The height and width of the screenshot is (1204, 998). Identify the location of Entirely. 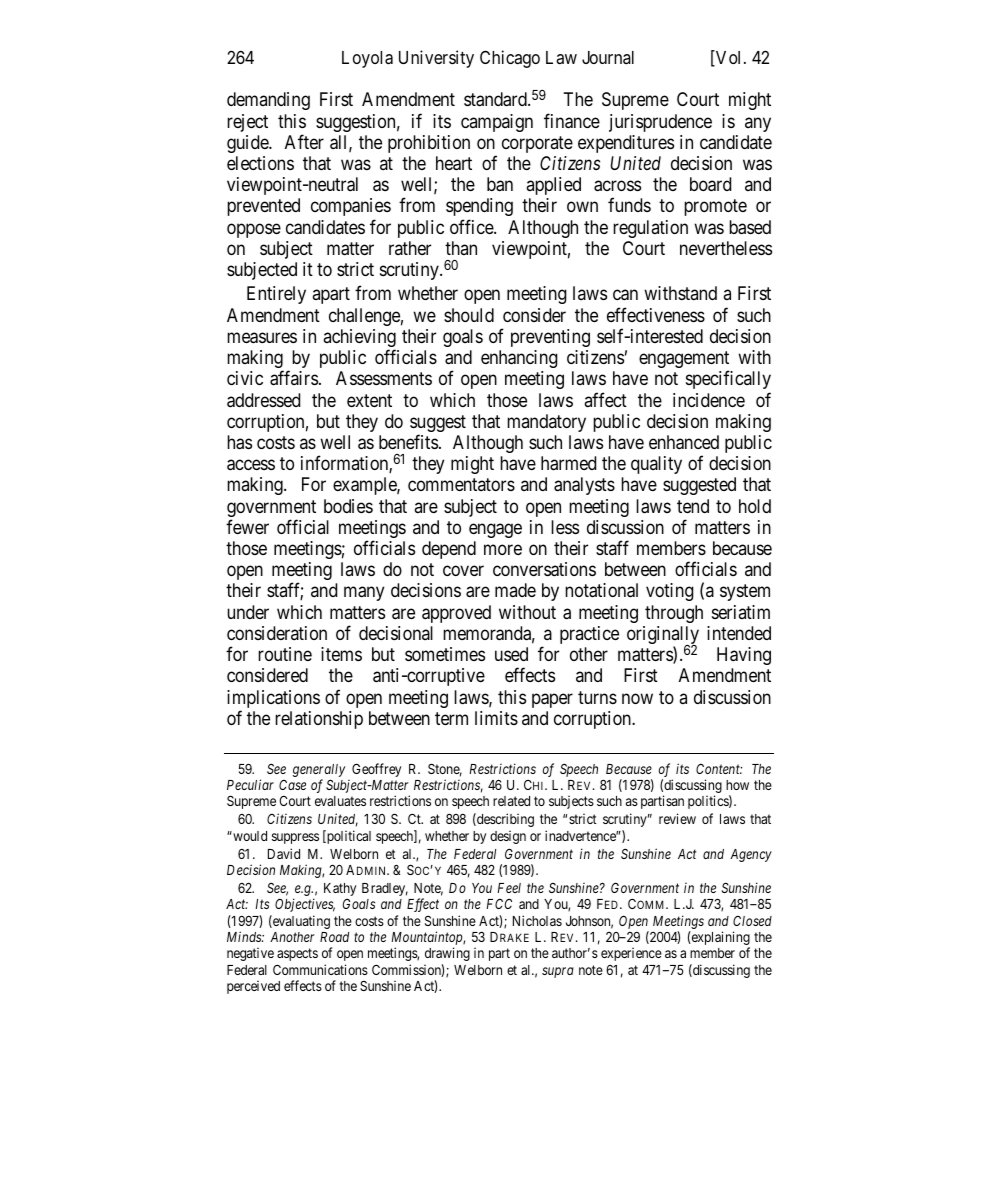
(276, 295).
